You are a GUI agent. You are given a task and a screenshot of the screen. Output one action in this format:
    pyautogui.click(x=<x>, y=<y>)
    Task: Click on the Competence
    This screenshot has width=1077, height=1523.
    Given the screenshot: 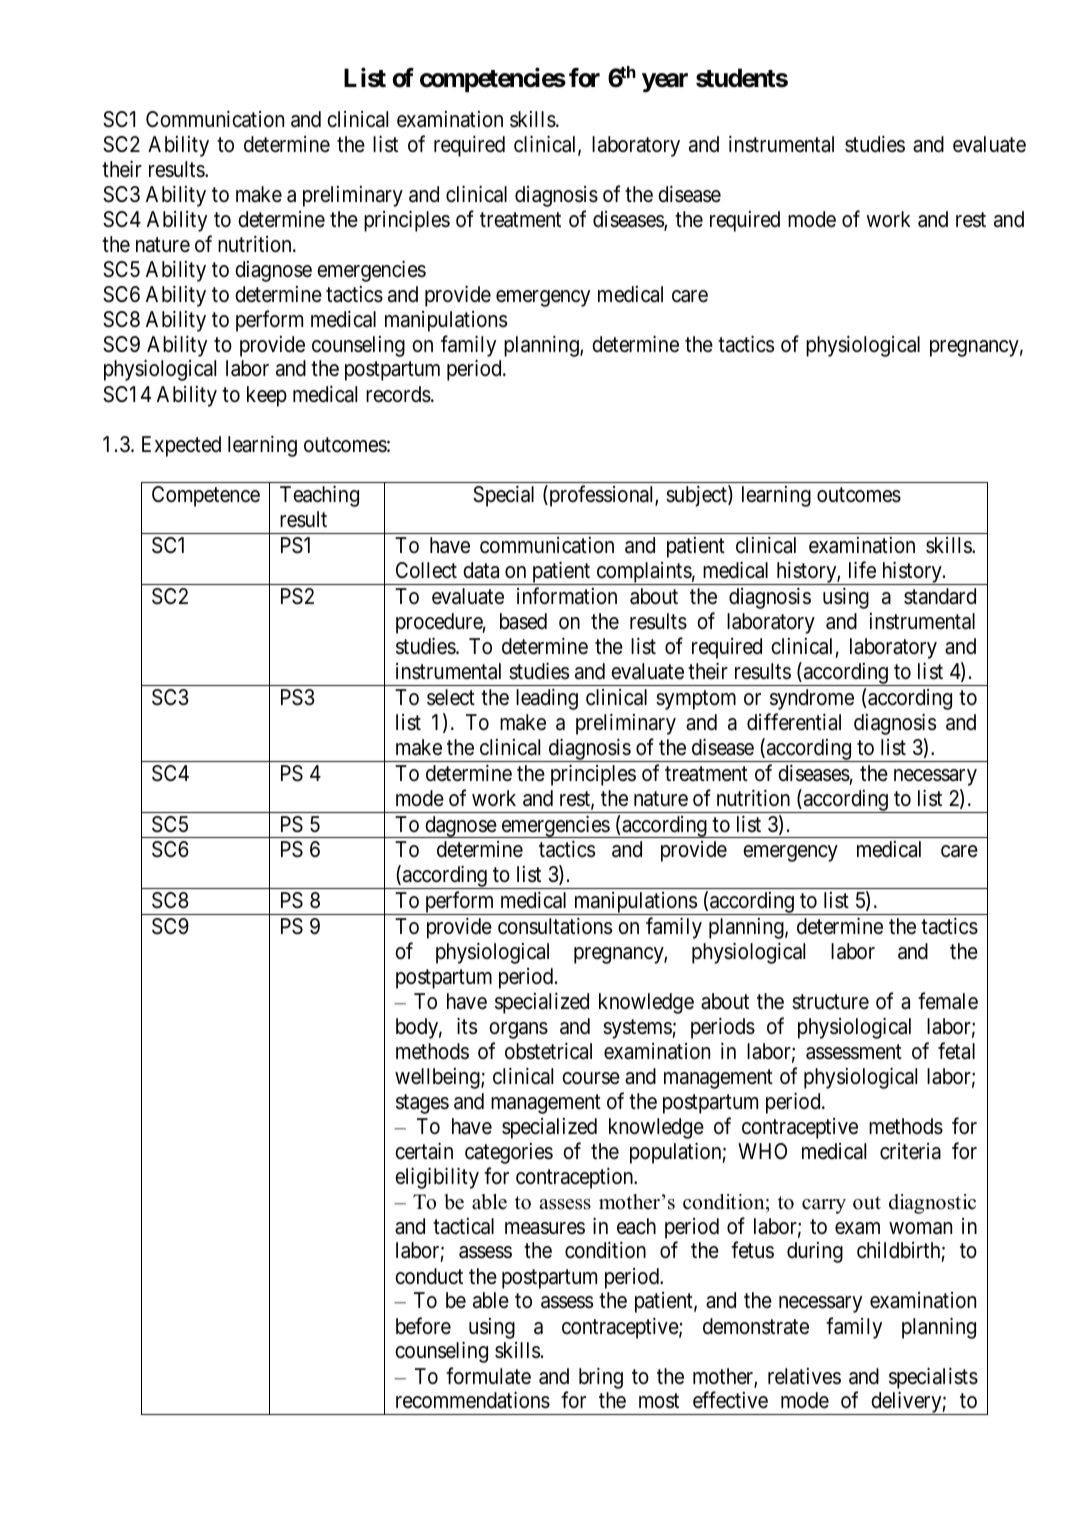 What is the action you would take?
    pyautogui.click(x=206, y=496)
